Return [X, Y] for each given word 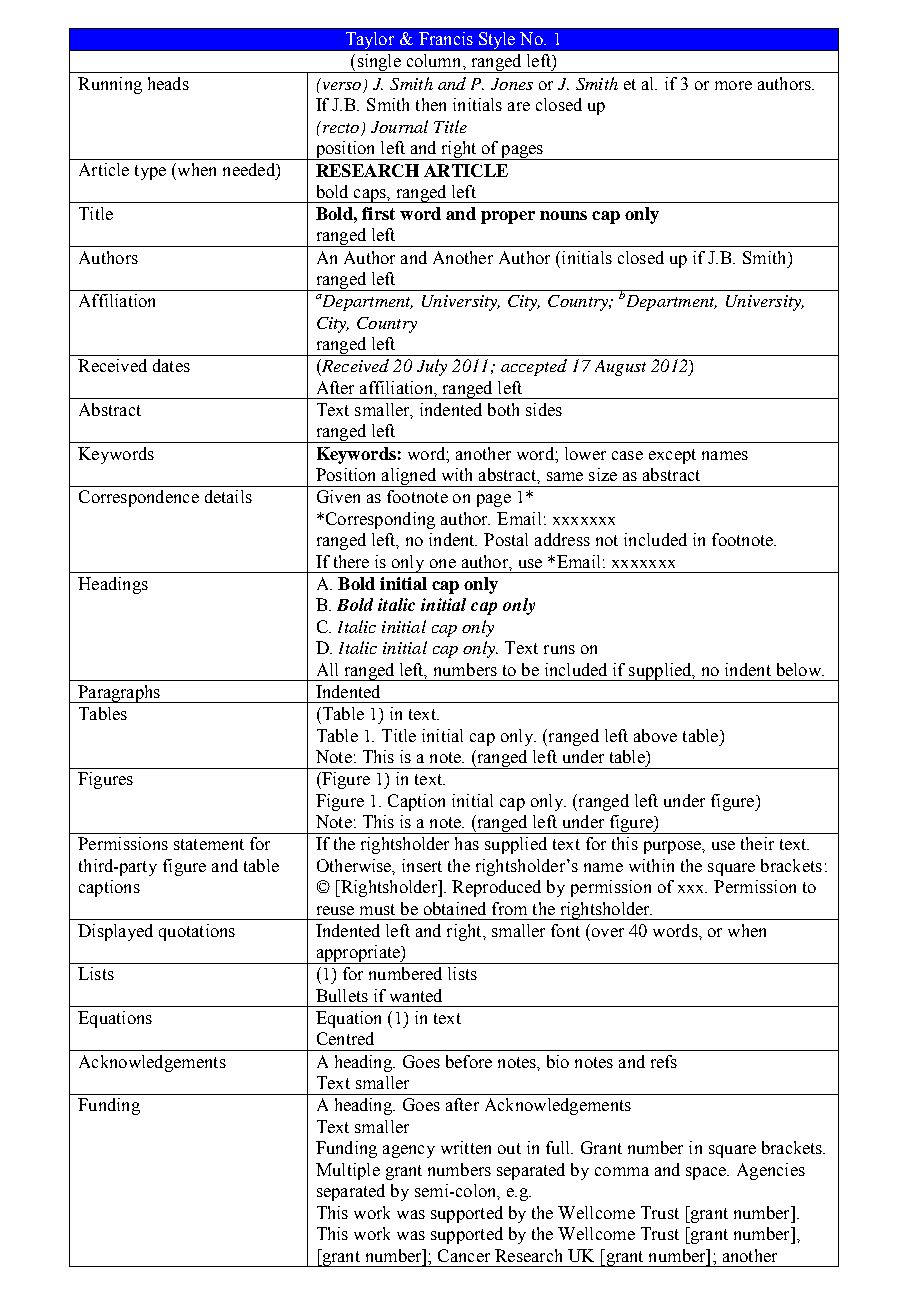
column [435, 60]
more [733, 85]
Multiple [348, 1171]
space [707, 1173]
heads [168, 83]
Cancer [464, 1255]
